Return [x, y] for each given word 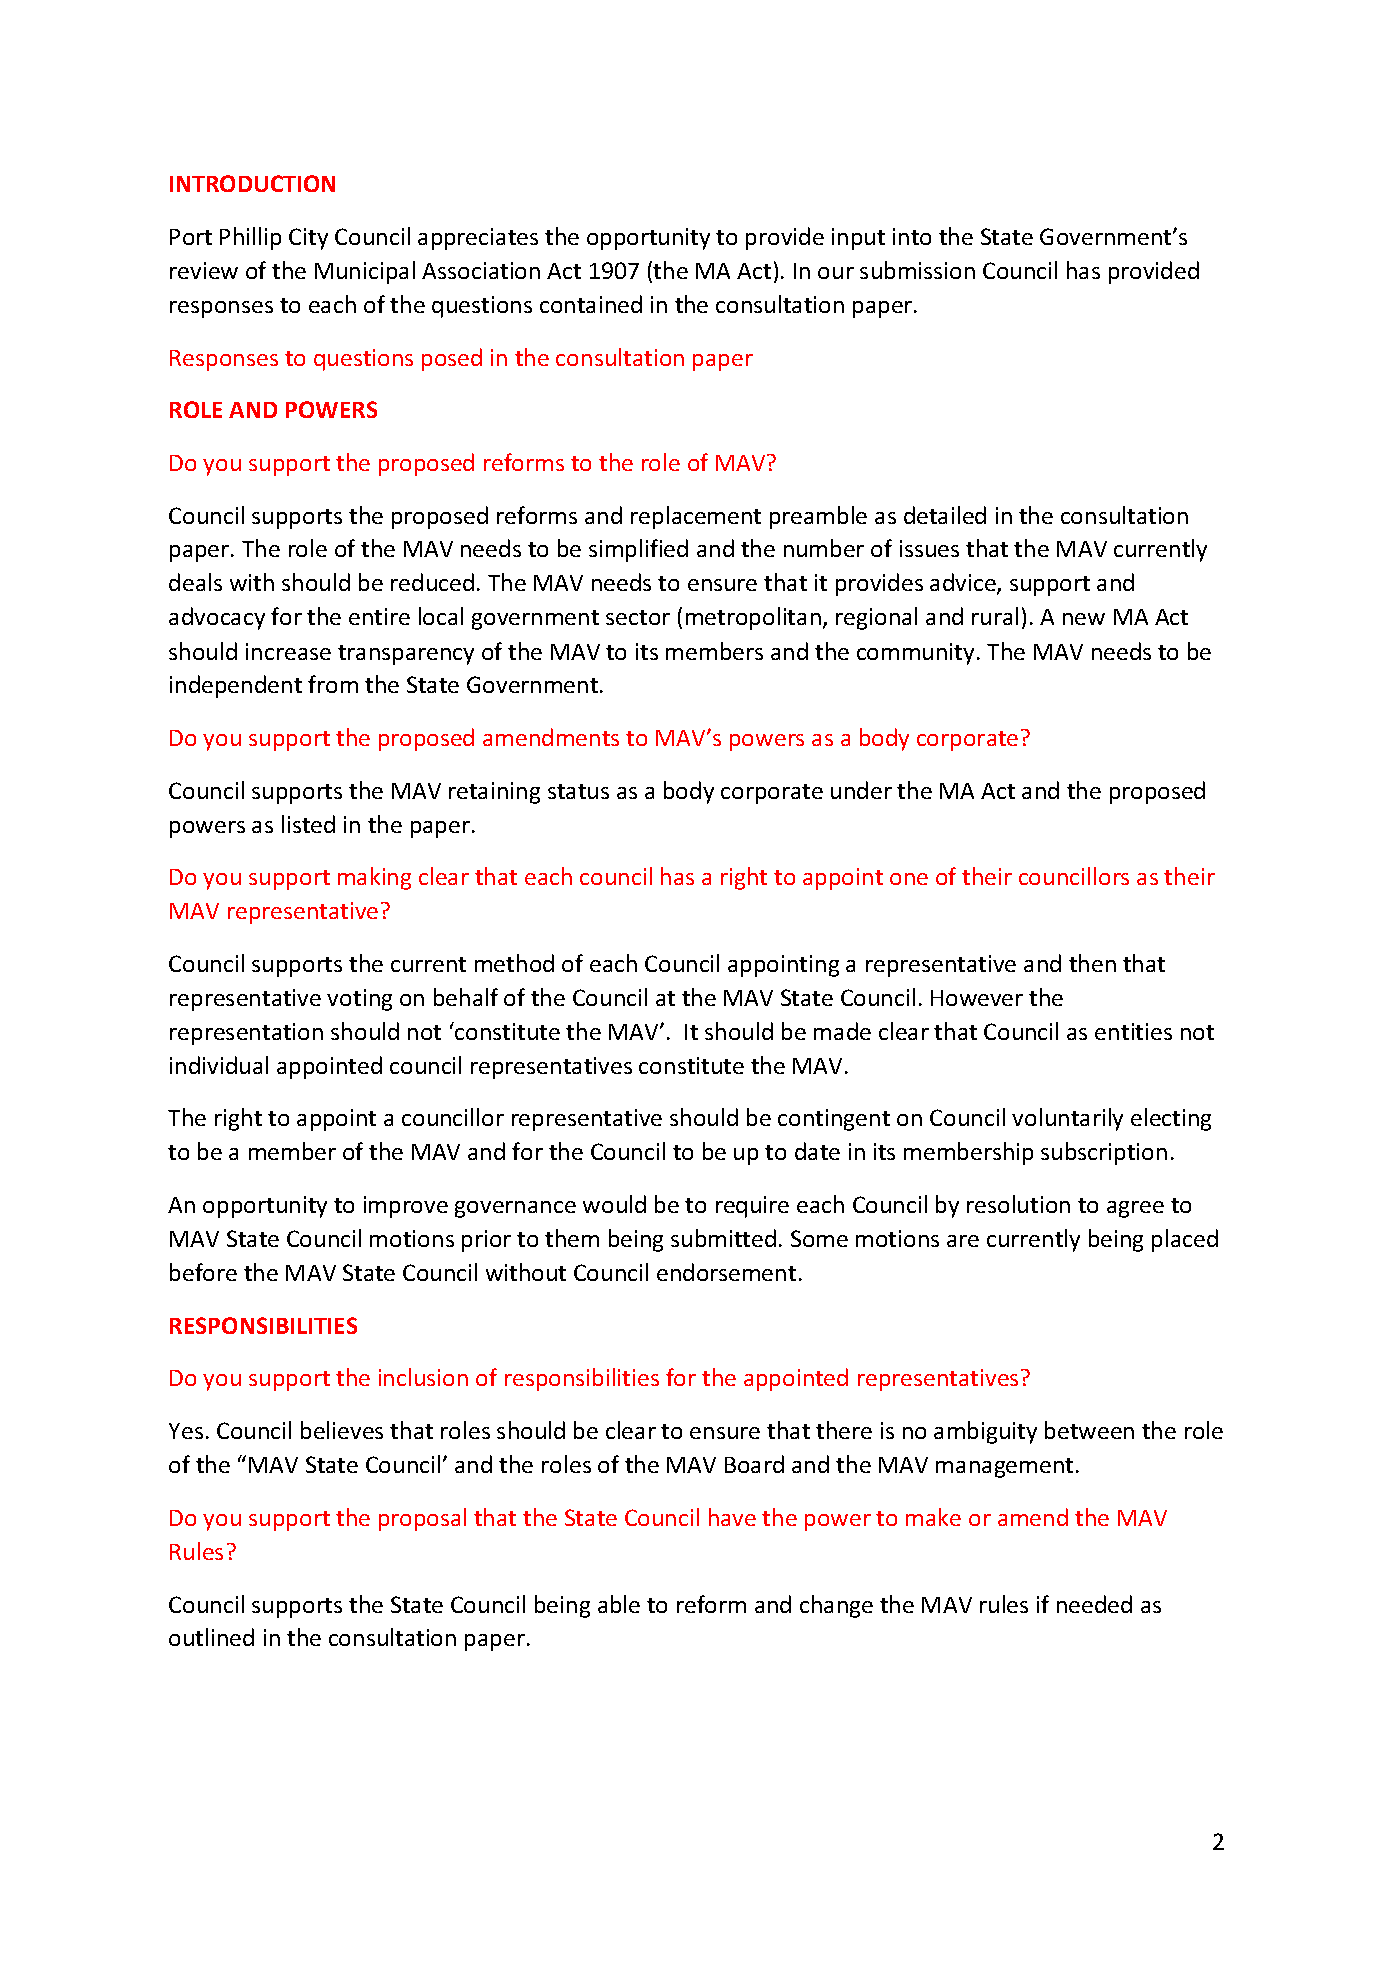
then [1092, 963]
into [912, 236]
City [308, 239]
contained [591, 304]
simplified [638, 550]
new [1084, 619]
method [514, 963]
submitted [723, 1238]
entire [379, 616]
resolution [1018, 1204]
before [203, 1272]
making [374, 878]
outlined [211, 1637]
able [619, 1604]
